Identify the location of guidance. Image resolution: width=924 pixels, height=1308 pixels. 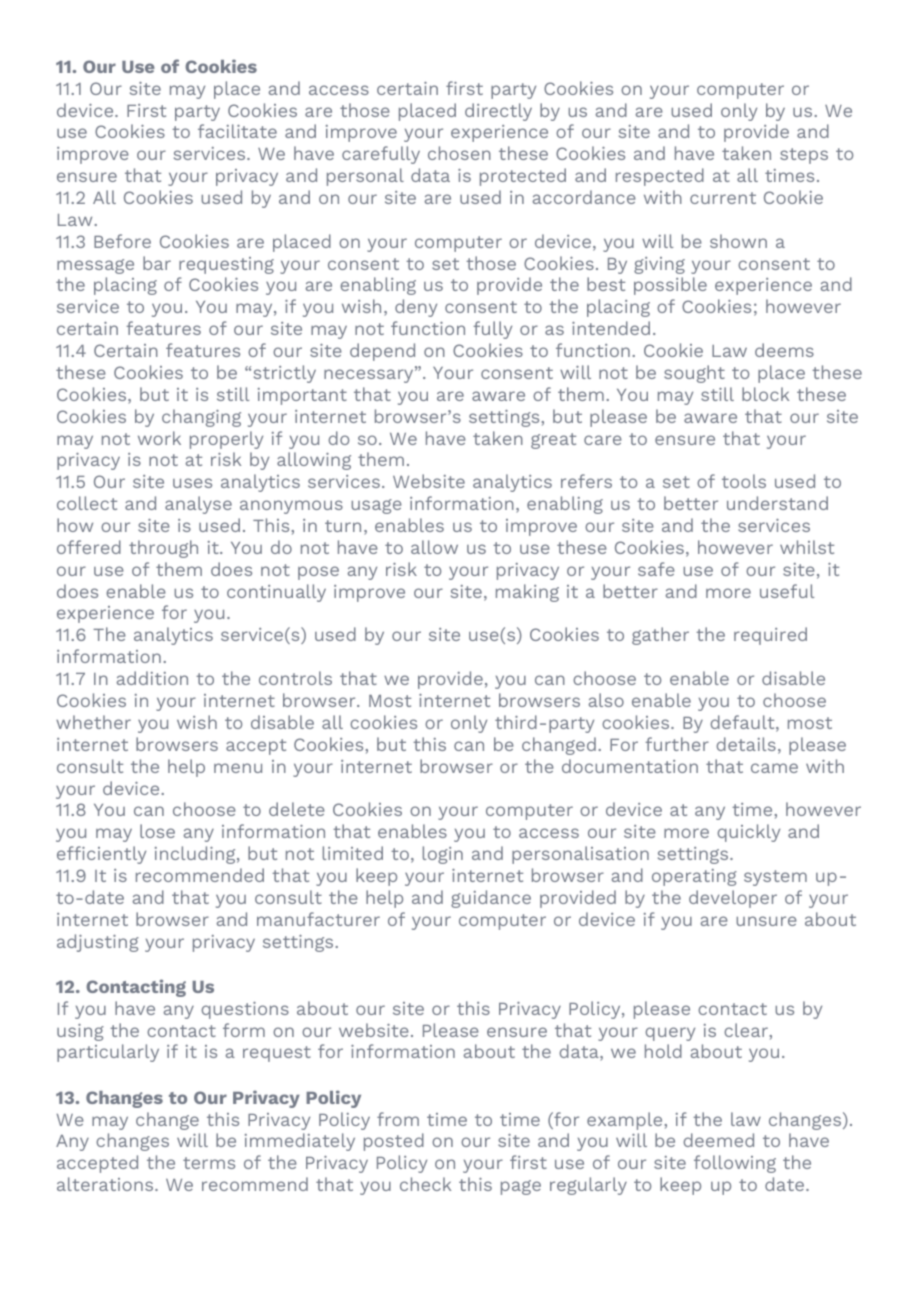
(491, 899).
